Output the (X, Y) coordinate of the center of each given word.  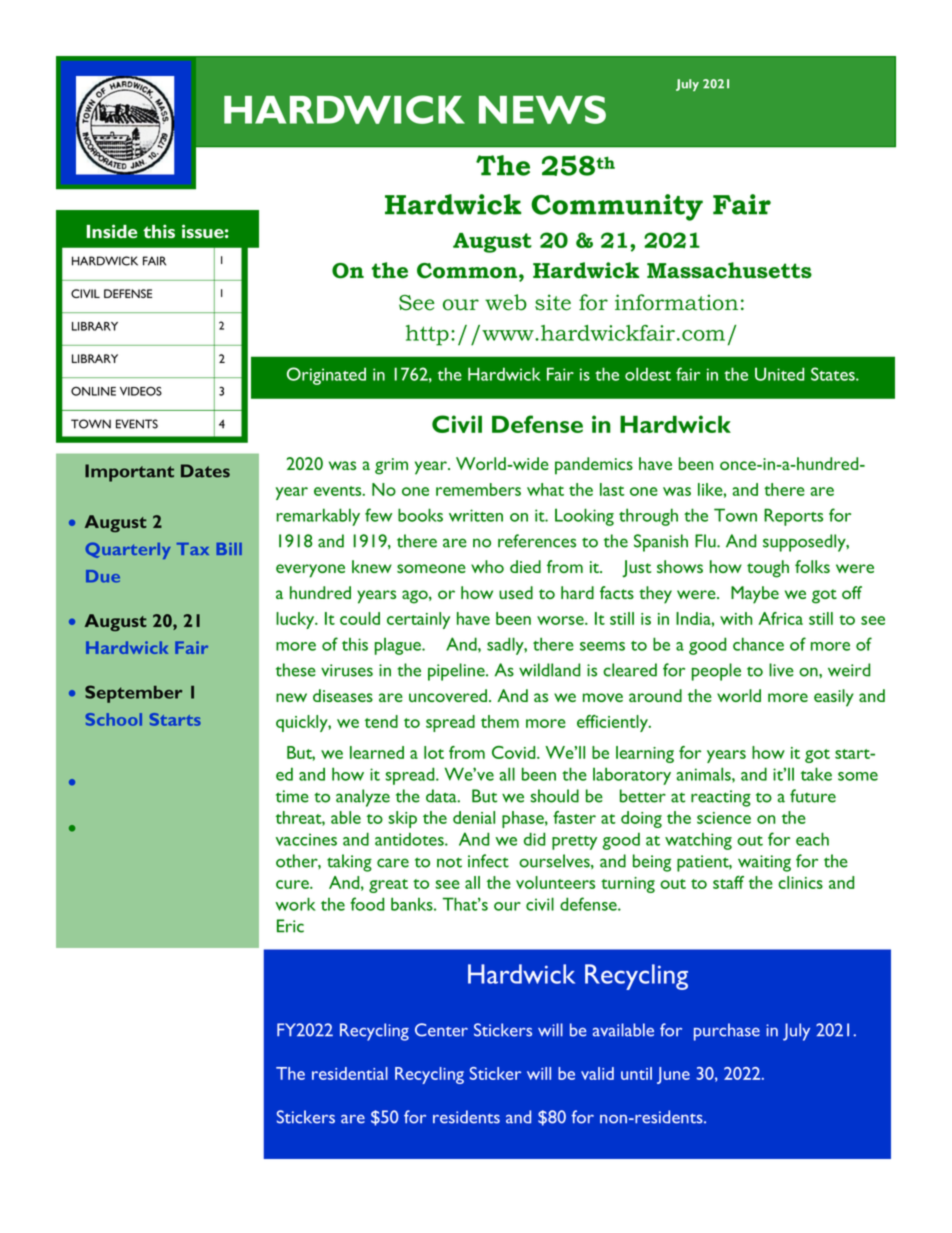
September (133, 694)
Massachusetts (729, 270)
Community (617, 207)
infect (488, 861)
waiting (764, 863)
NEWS (542, 109)
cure (293, 884)
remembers (478, 489)
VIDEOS (141, 391)
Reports (793, 517)
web (506, 302)
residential (350, 1073)
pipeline (457, 672)
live (781, 670)
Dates (205, 471)
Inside (112, 231)
